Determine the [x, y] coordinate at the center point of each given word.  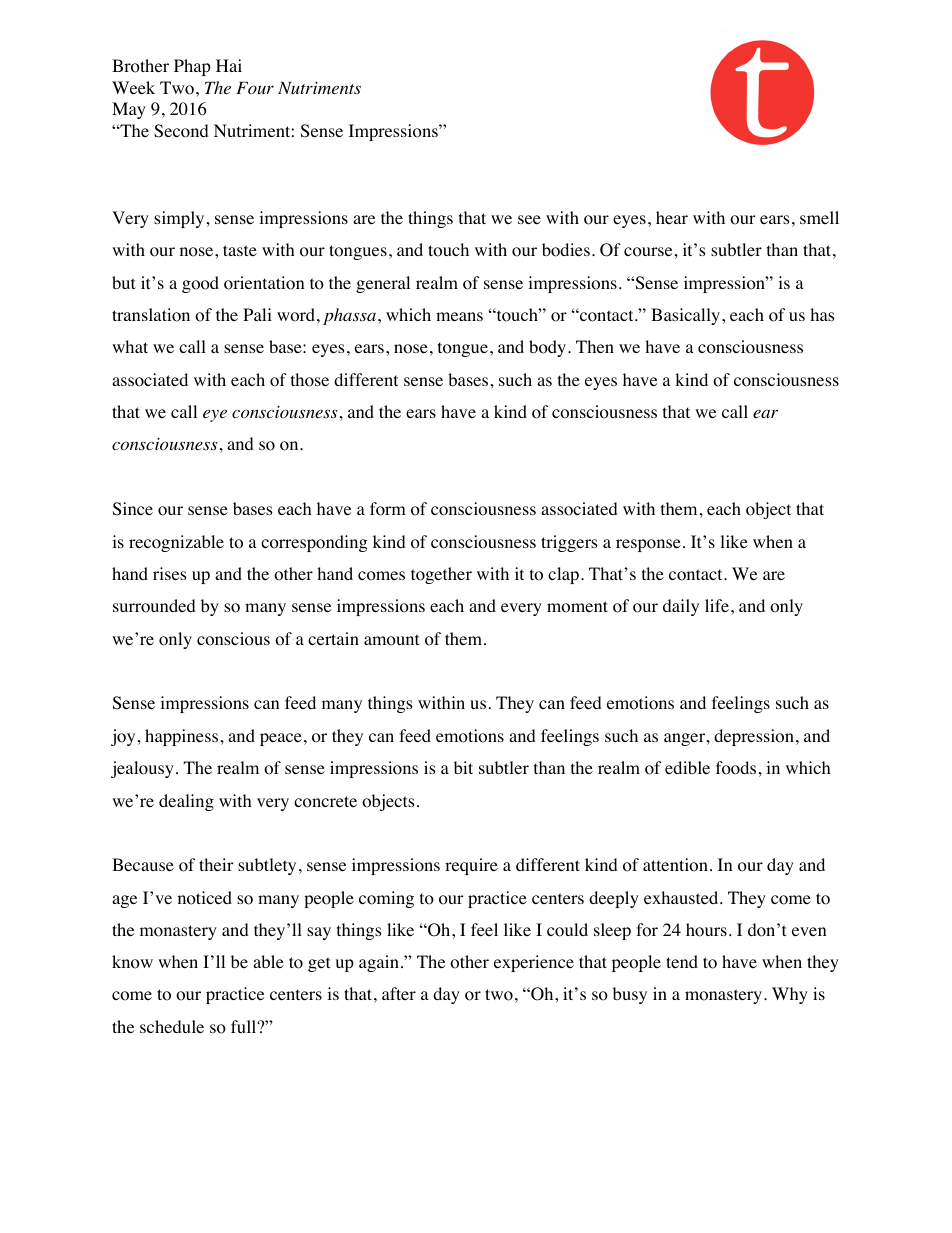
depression [754, 737]
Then [595, 346]
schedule [172, 1026]
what [130, 346]
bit [463, 767]
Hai [229, 65]
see [529, 219]
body [549, 348]
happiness [181, 737]
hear [672, 217]
